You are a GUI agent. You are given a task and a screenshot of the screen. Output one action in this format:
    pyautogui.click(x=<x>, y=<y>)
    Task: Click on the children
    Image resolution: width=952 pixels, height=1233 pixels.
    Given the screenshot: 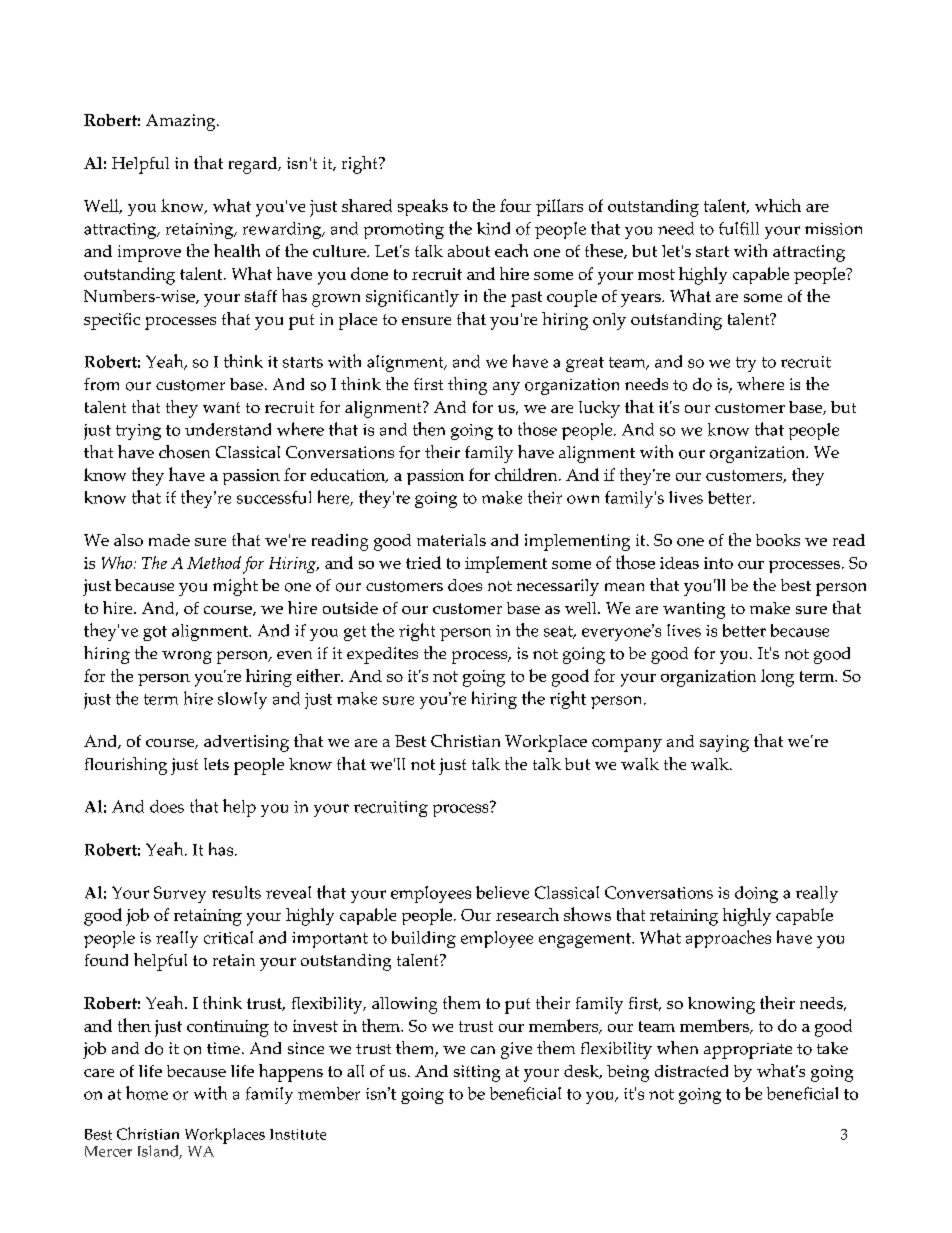 What is the action you would take?
    pyautogui.click(x=527, y=474)
